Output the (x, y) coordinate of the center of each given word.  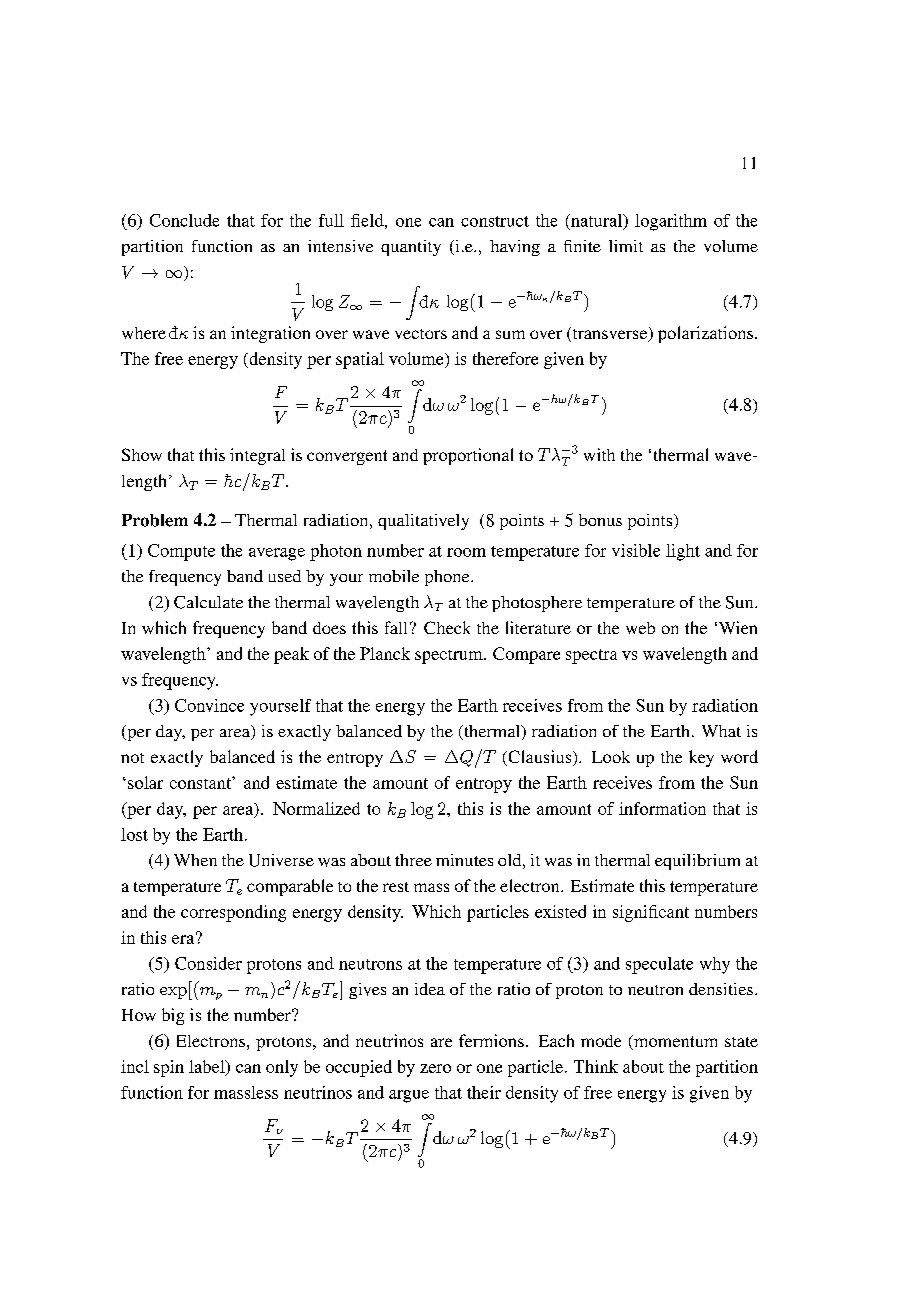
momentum (674, 1042)
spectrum (450, 657)
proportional (468, 456)
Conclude (184, 220)
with (599, 454)
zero (435, 1068)
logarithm (671, 222)
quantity (411, 248)
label (208, 1067)
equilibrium (697, 862)
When (195, 860)
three (413, 860)
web (640, 628)
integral (257, 456)
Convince (209, 705)
